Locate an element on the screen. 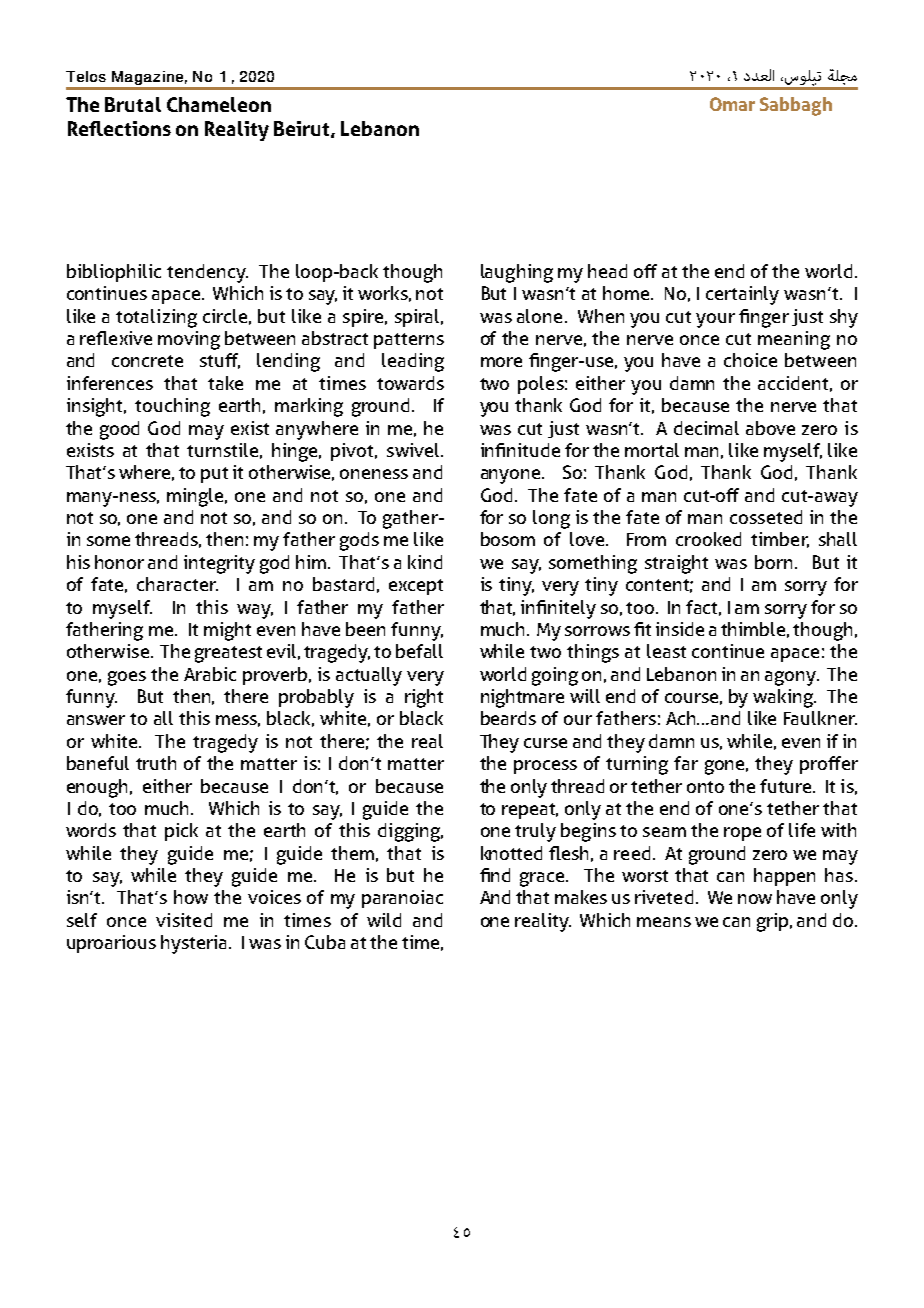 The width and height of the screenshot is (924, 1308). mingle is located at coordinates (197, 497).
